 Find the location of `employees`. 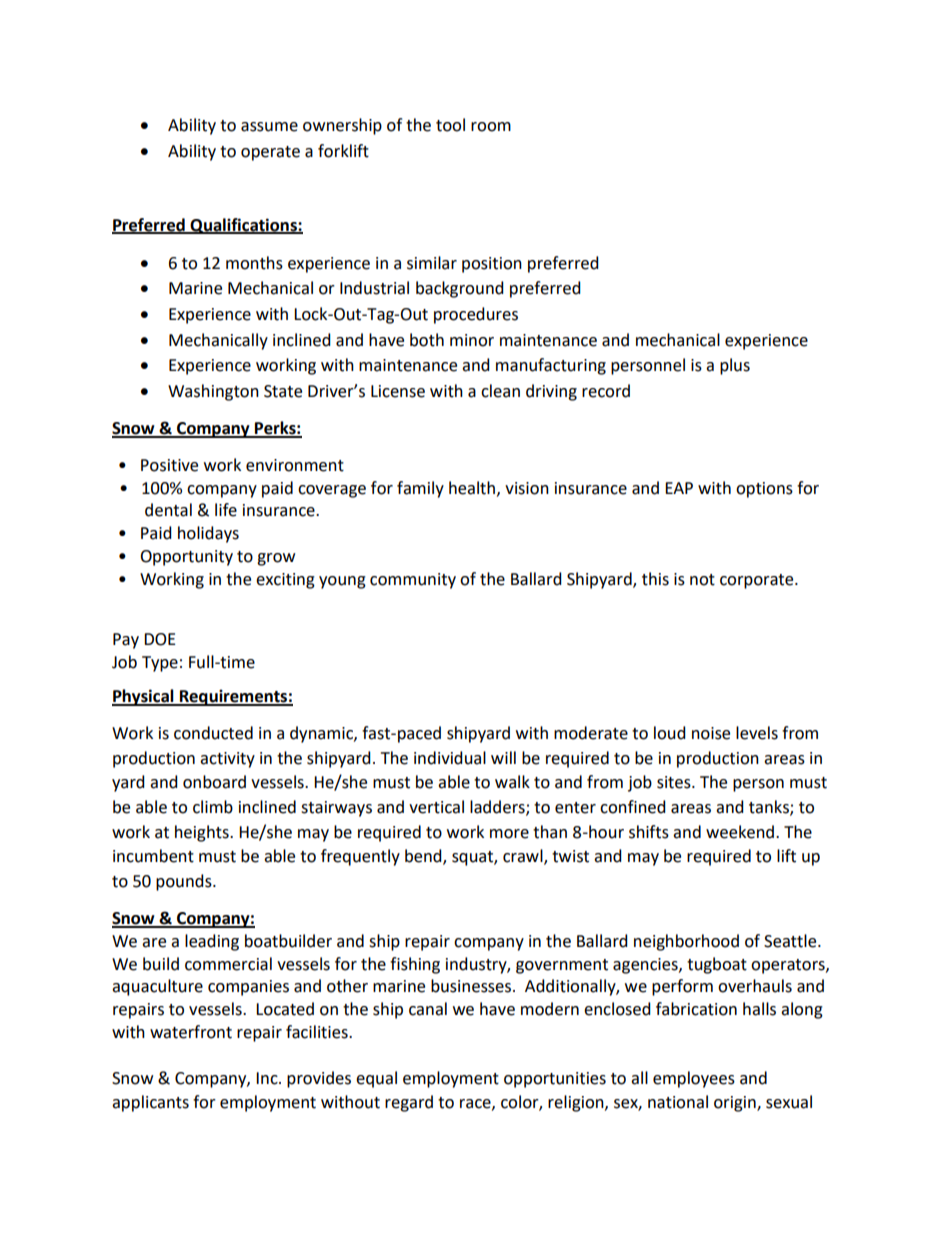

employees is located at coordinates (694, 1079).
